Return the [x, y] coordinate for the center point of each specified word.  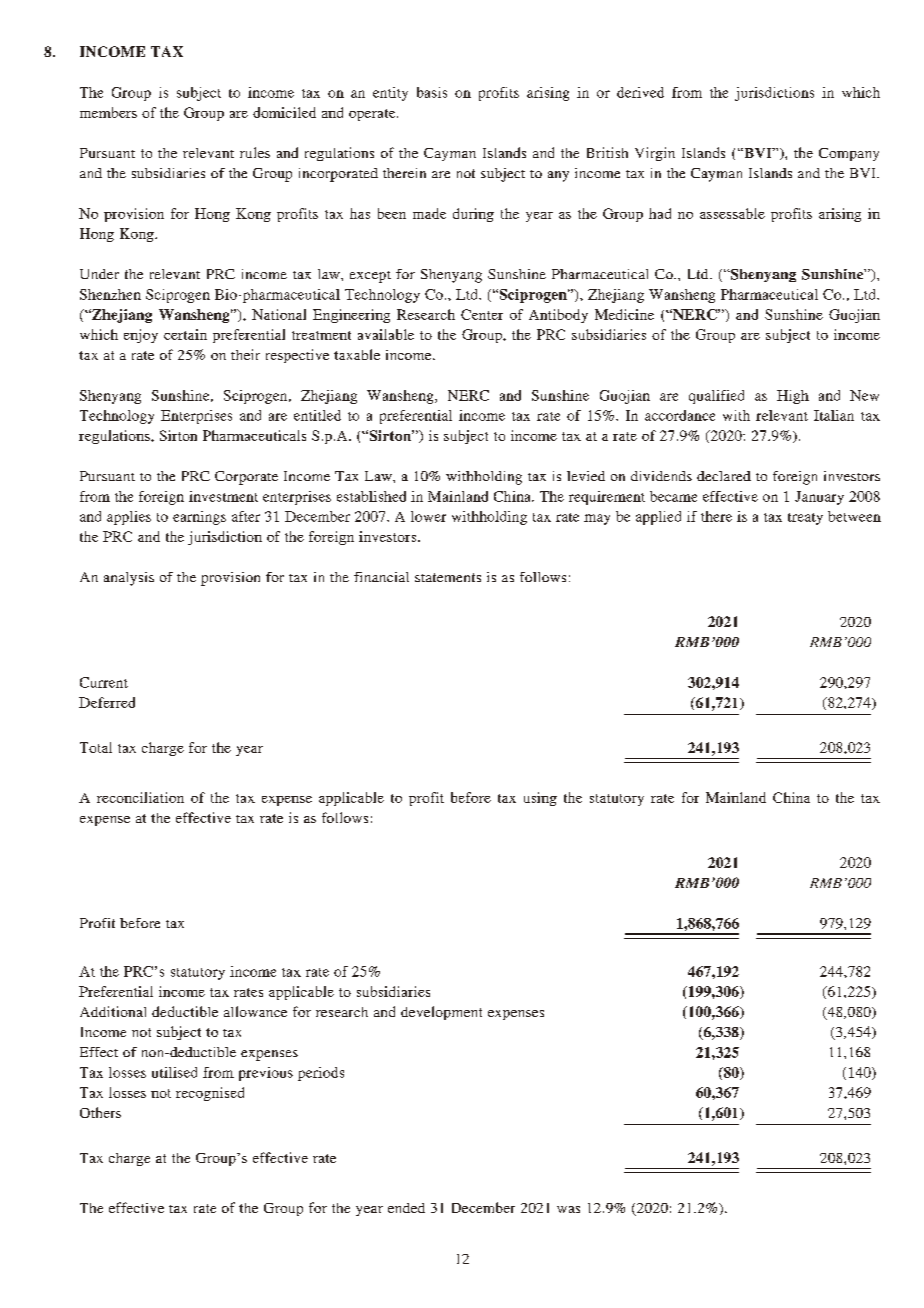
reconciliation [140, 797]
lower [428, 516]
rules [255, 152]
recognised [210, 1094]
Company [849, 154]
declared [724, 476]
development [441, 1013]
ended [406, 1208]
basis [432, 92]
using [540, 799]
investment [223, 496]
